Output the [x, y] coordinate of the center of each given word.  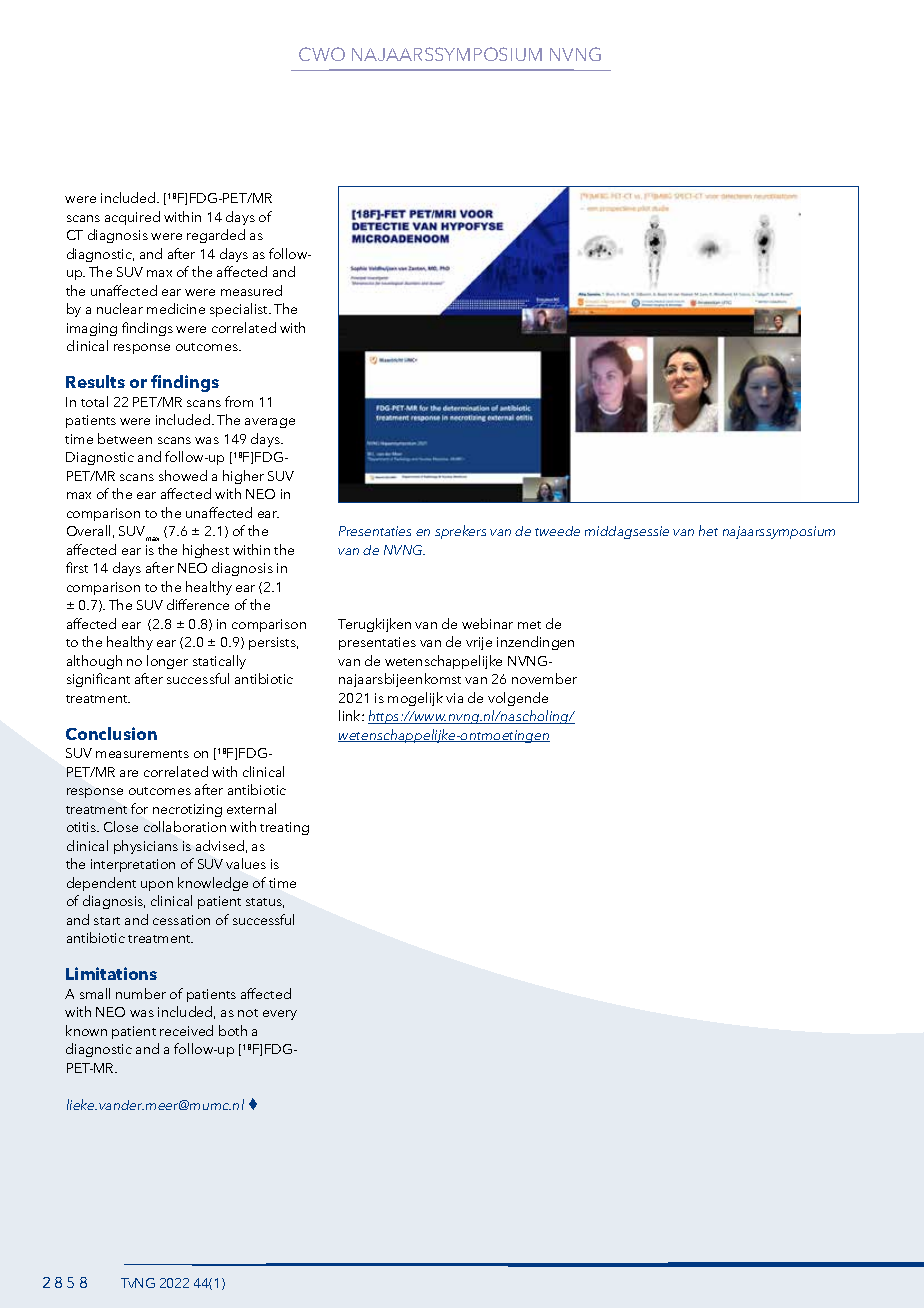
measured [251, 290]
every [280, 1015]
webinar [487, 623]
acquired [132, 218]
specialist [240, 310]
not [248, 1013]
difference [198, 604]
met [529, 625]
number [141, 993]
